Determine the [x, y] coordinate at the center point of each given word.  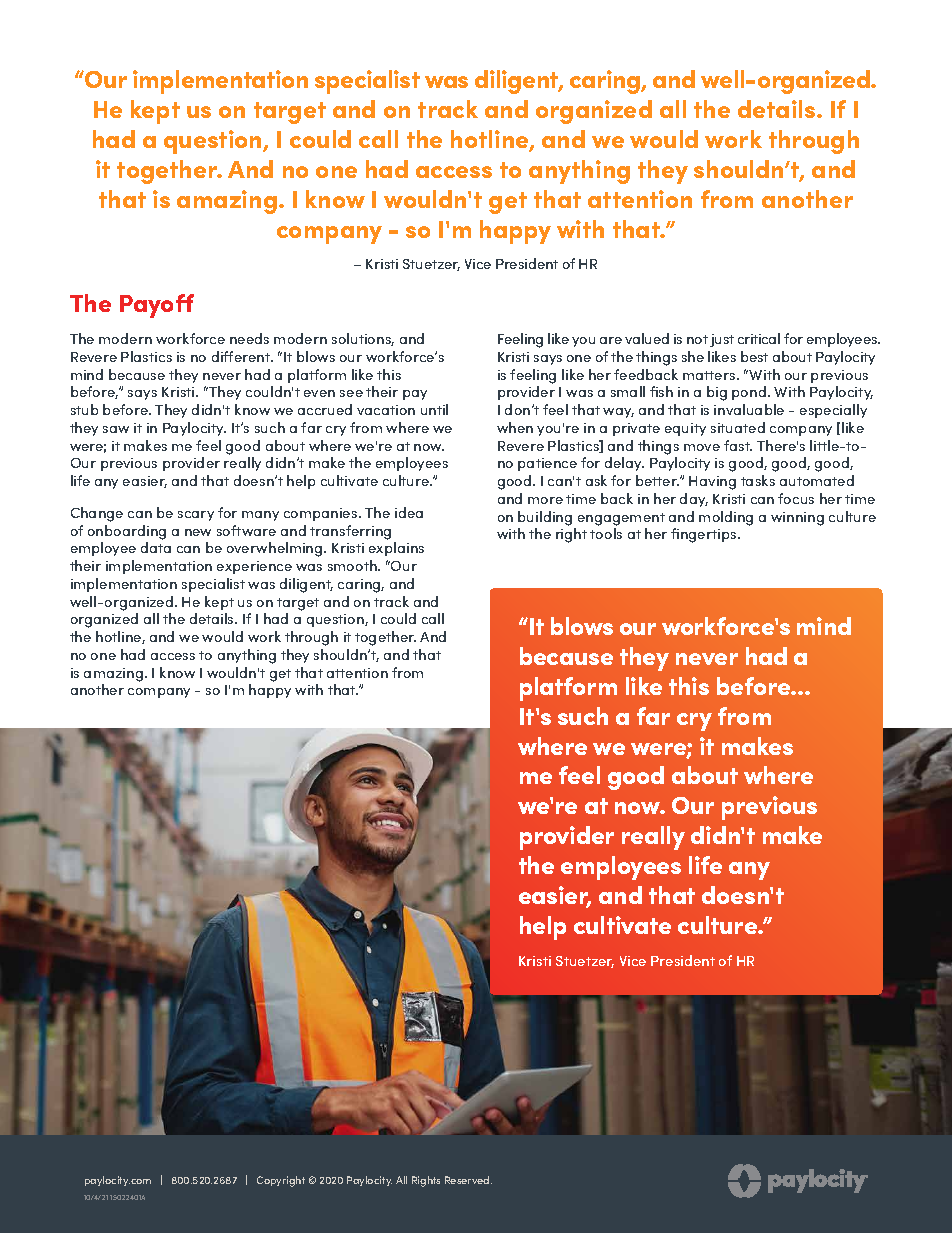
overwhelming [276, 549]
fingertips [705, 535]
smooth [353, 565]
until [434, 409]
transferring [350, 532]
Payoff [157, 306]
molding [726, 518]
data [156, 547]
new [198, 532]
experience [254, 567]
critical [759, 338]
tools [606, 533]
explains [396, 549]
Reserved [468, 1180]
